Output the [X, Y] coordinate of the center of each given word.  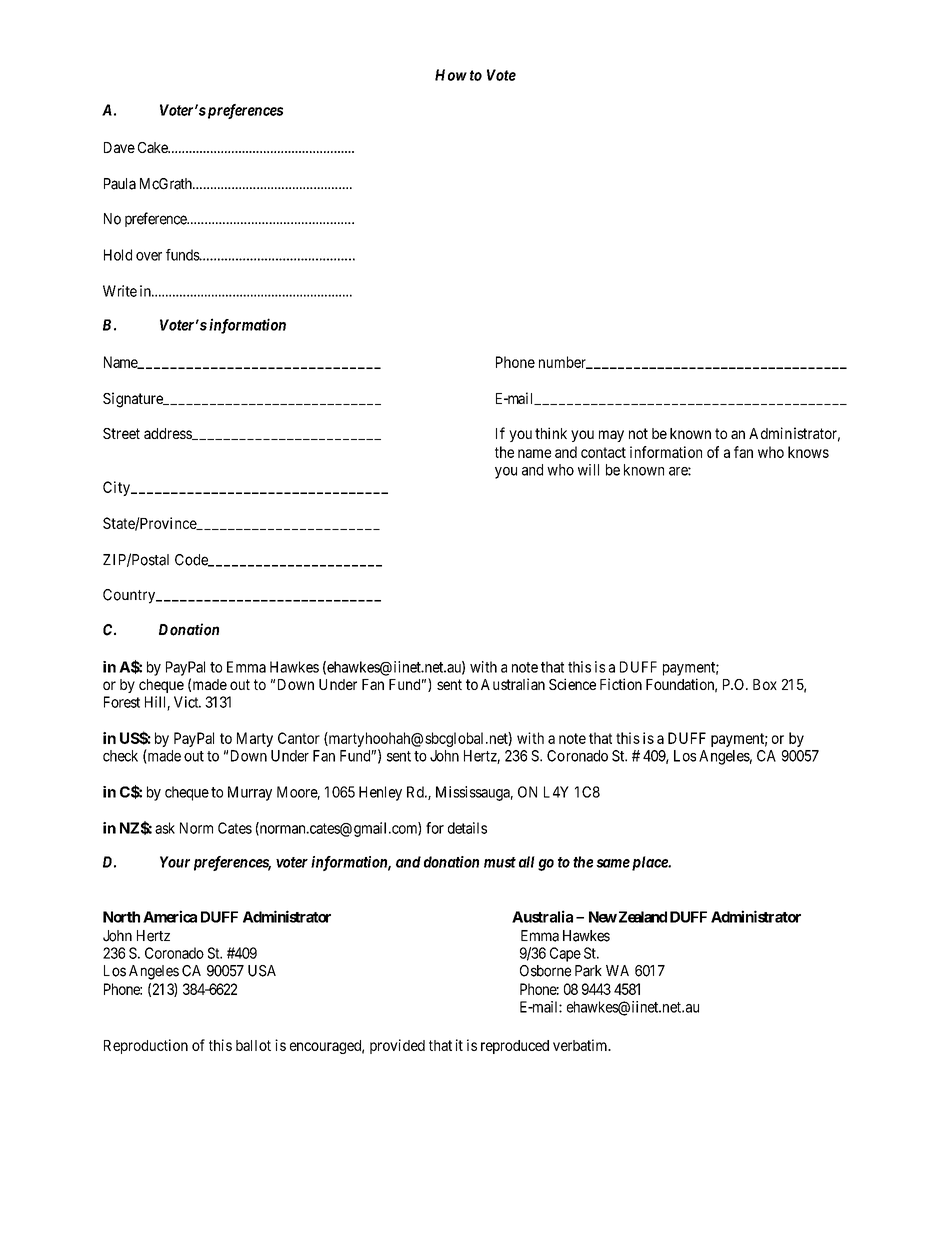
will [588, 470]
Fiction [621, 684]
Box [765, 684]
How [451, 75]
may [611, 436]
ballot [253, 1045]
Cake [154, 147]
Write [120, 291]
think [551, 433]
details [467, 828]
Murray [250, 793]
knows [808, 452]
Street [121, 433]
